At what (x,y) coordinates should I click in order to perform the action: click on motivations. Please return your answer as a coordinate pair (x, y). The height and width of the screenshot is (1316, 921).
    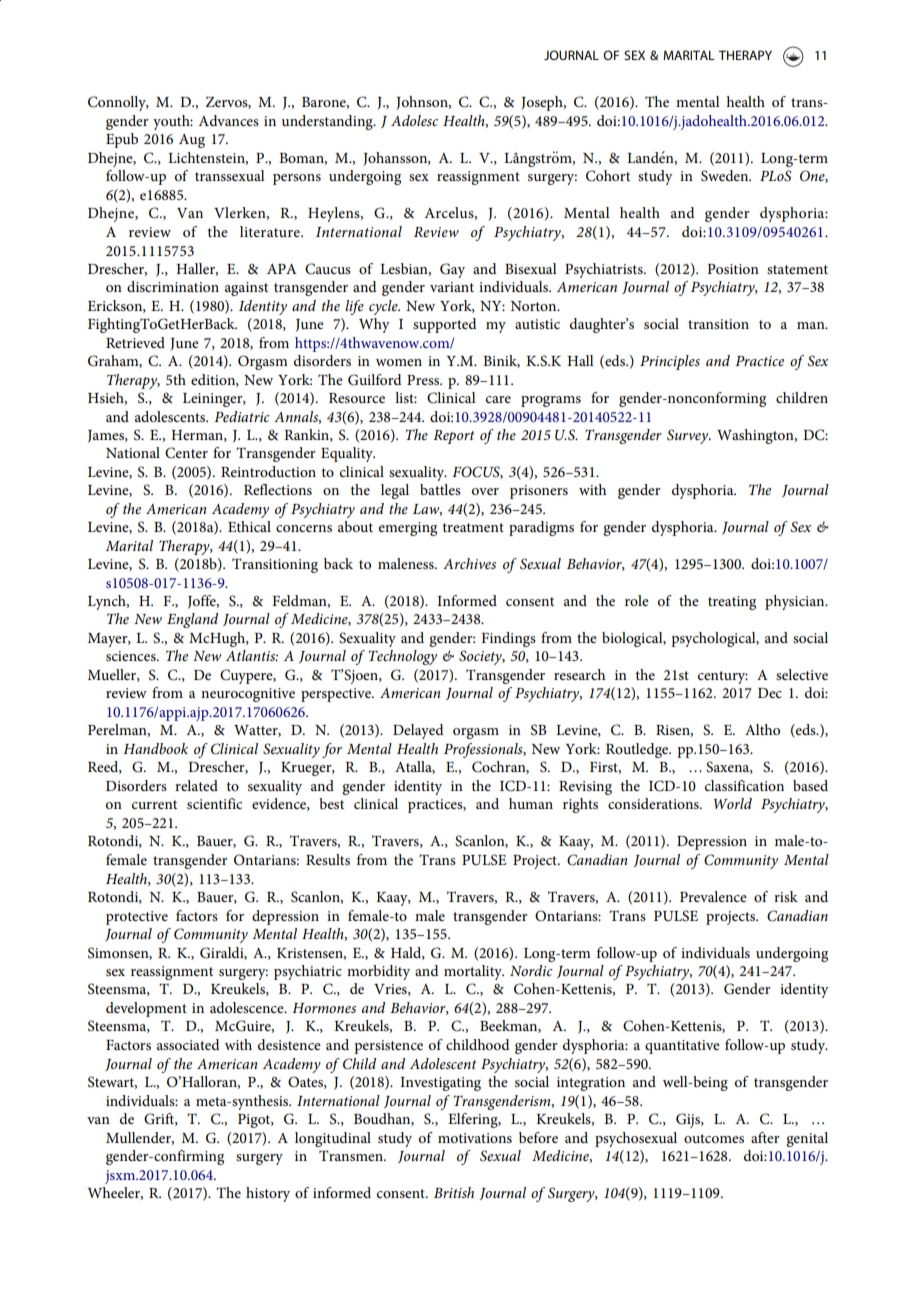
    Looking at the image, I should click on (475, 1138).
